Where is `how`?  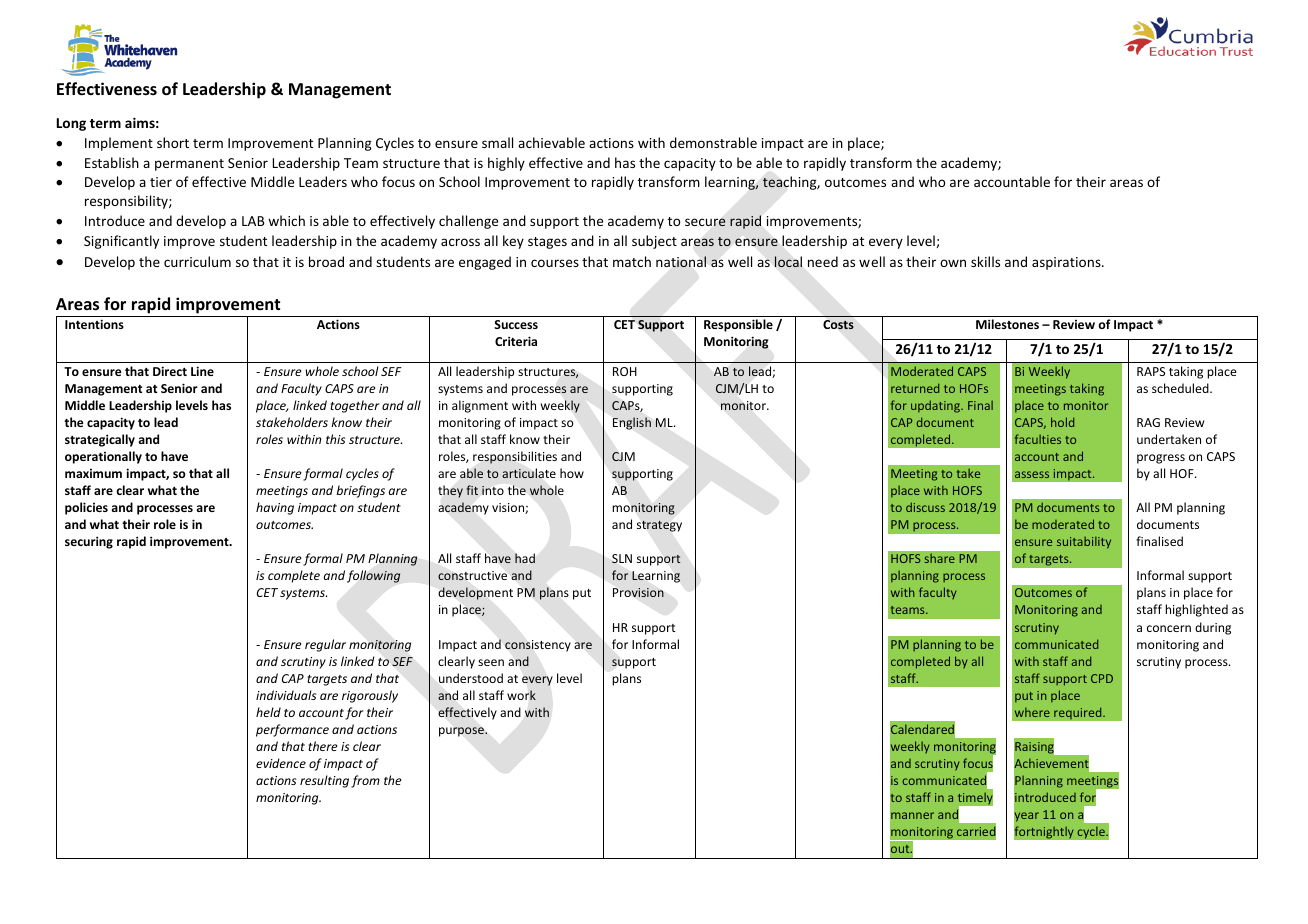
how is located at coordinates (572, 473).
